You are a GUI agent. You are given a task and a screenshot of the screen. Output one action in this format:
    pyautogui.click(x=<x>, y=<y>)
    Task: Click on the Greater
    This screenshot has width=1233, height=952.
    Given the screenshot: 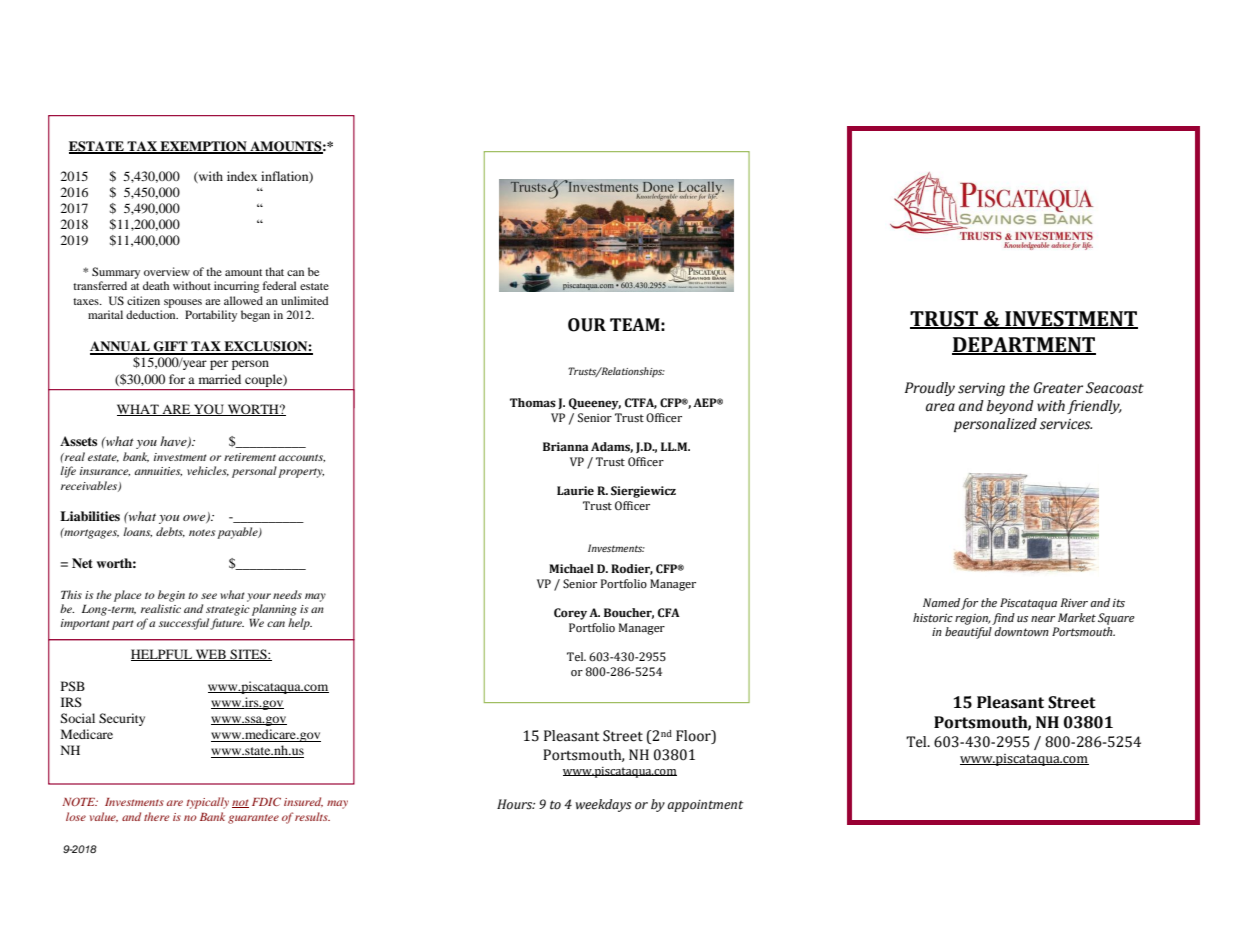 What is the action you would take?
    pyautogui.click(x=1058, y=388)
